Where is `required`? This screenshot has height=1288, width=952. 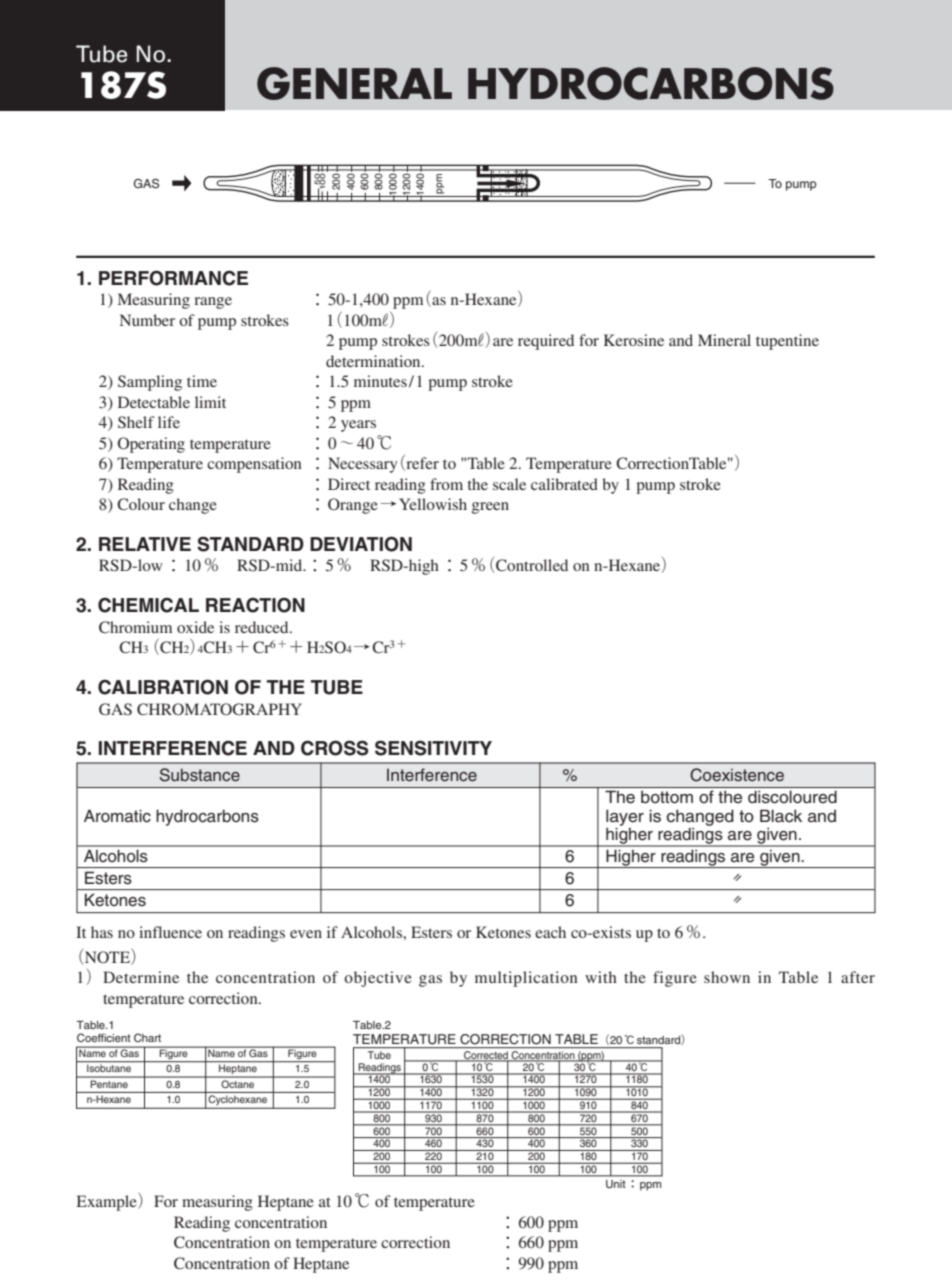
required is located at coordinates (546, 342).
